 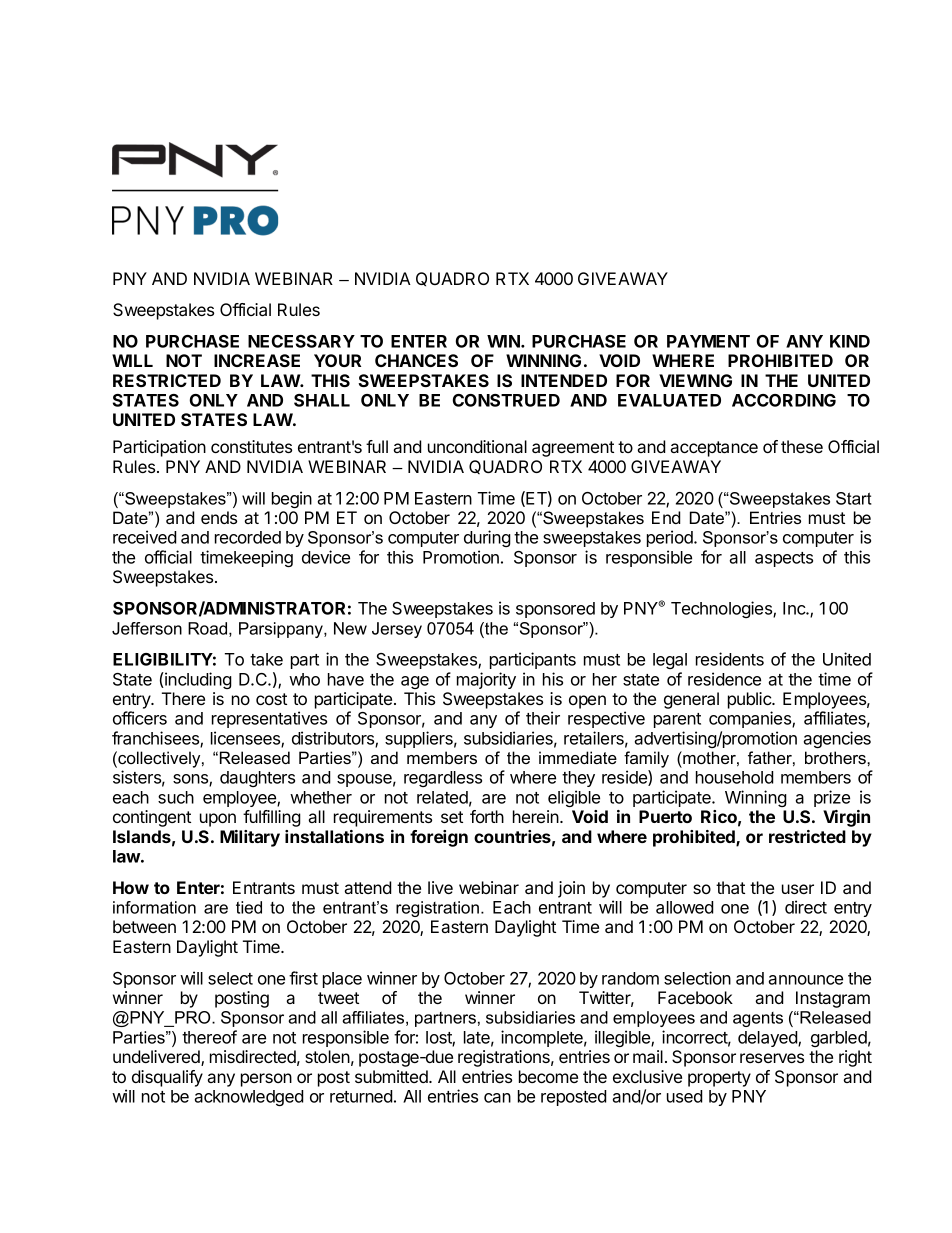 I want to click on during, so click(x=487, y=538).
